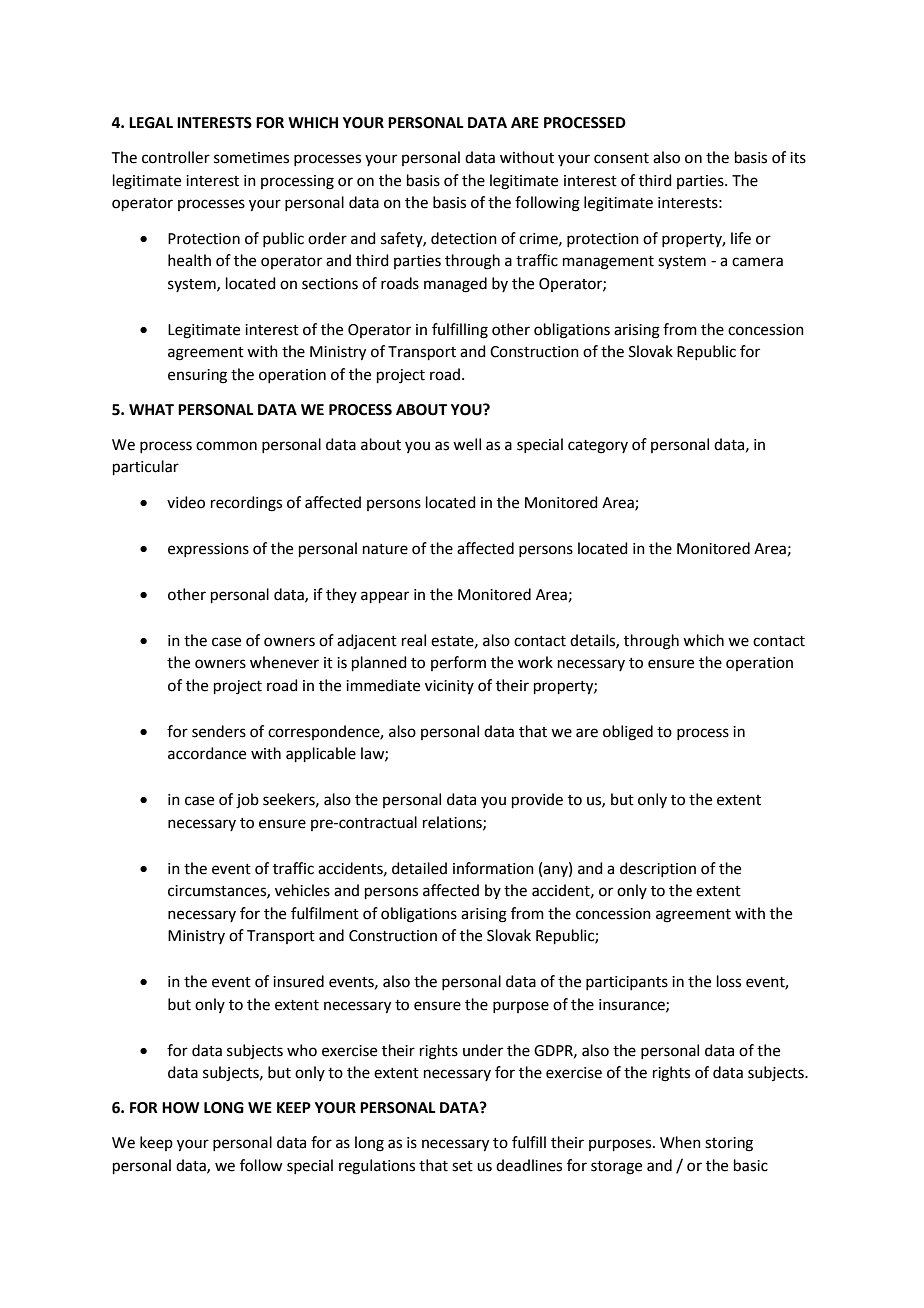 This screenshot has width=924, height=1308. What do you see at coordinates (180, 1108) in the screenshot?
I see `HOW` at bounding box center [180, 1108].
